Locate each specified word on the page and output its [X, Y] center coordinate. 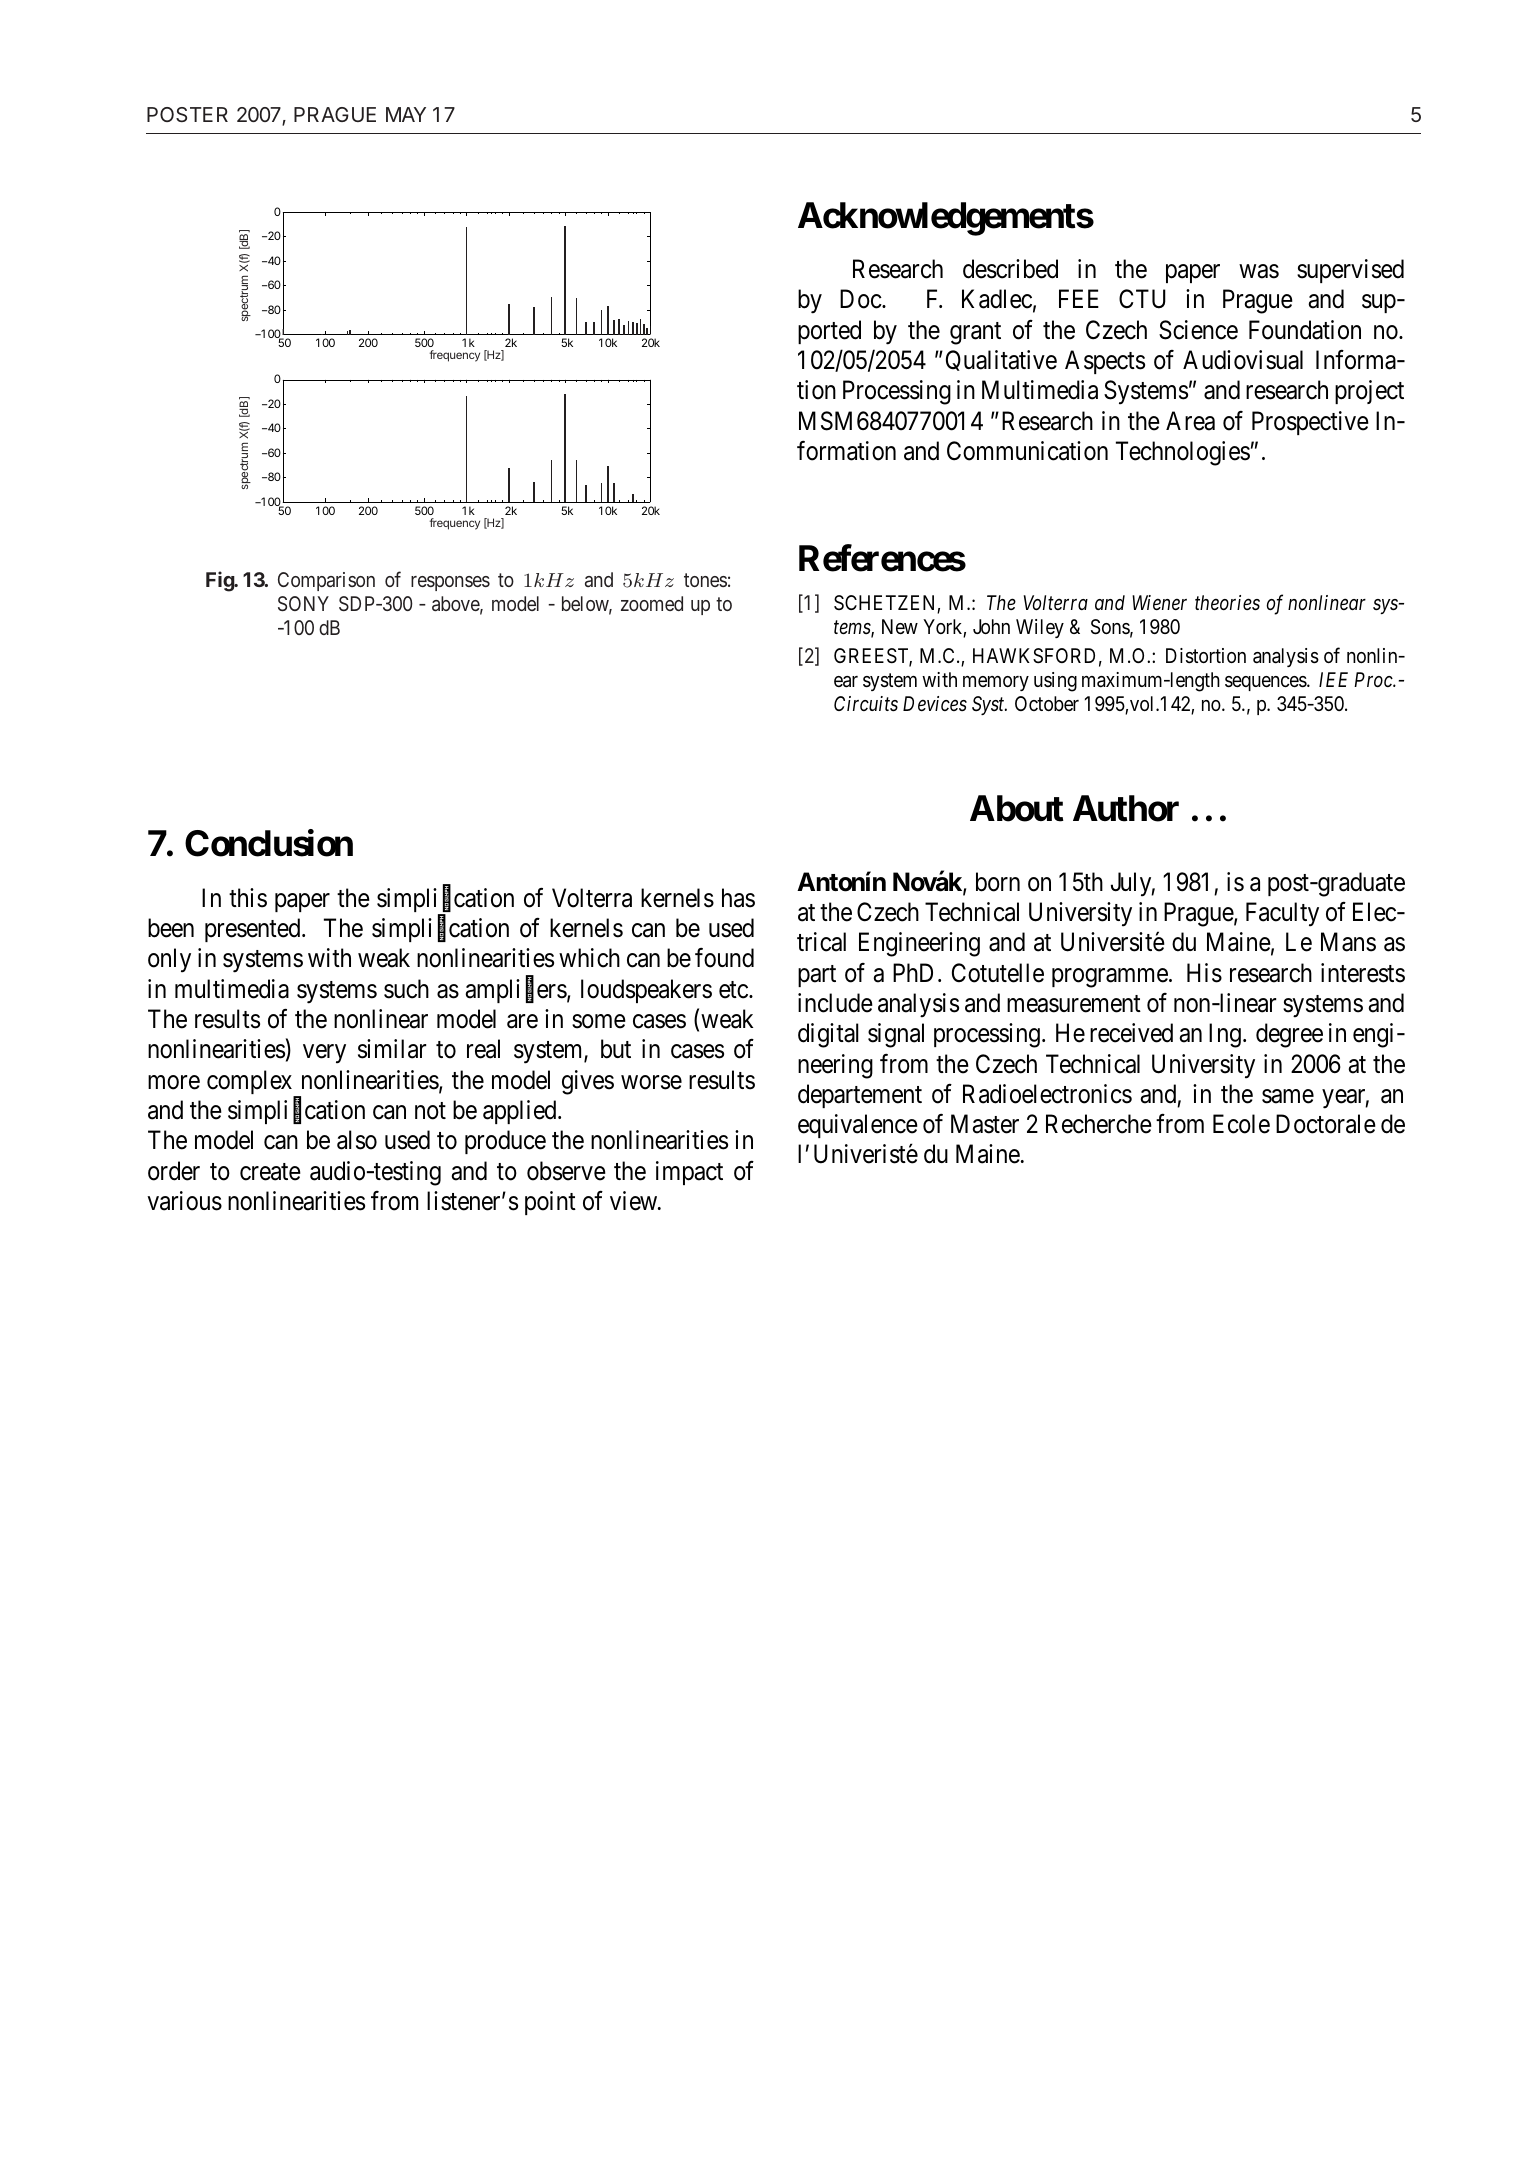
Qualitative [1001, 360]
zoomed [652, 603]
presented [254, 930]
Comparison [326, 581]
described [1010, 269]
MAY [406, 114]
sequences [1266, 683]
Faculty [1282, 914]
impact [689, 1173]
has [738, 898]
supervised [1350, 271]
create [270, 1172]
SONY [303, 603]
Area [1190, 421]
